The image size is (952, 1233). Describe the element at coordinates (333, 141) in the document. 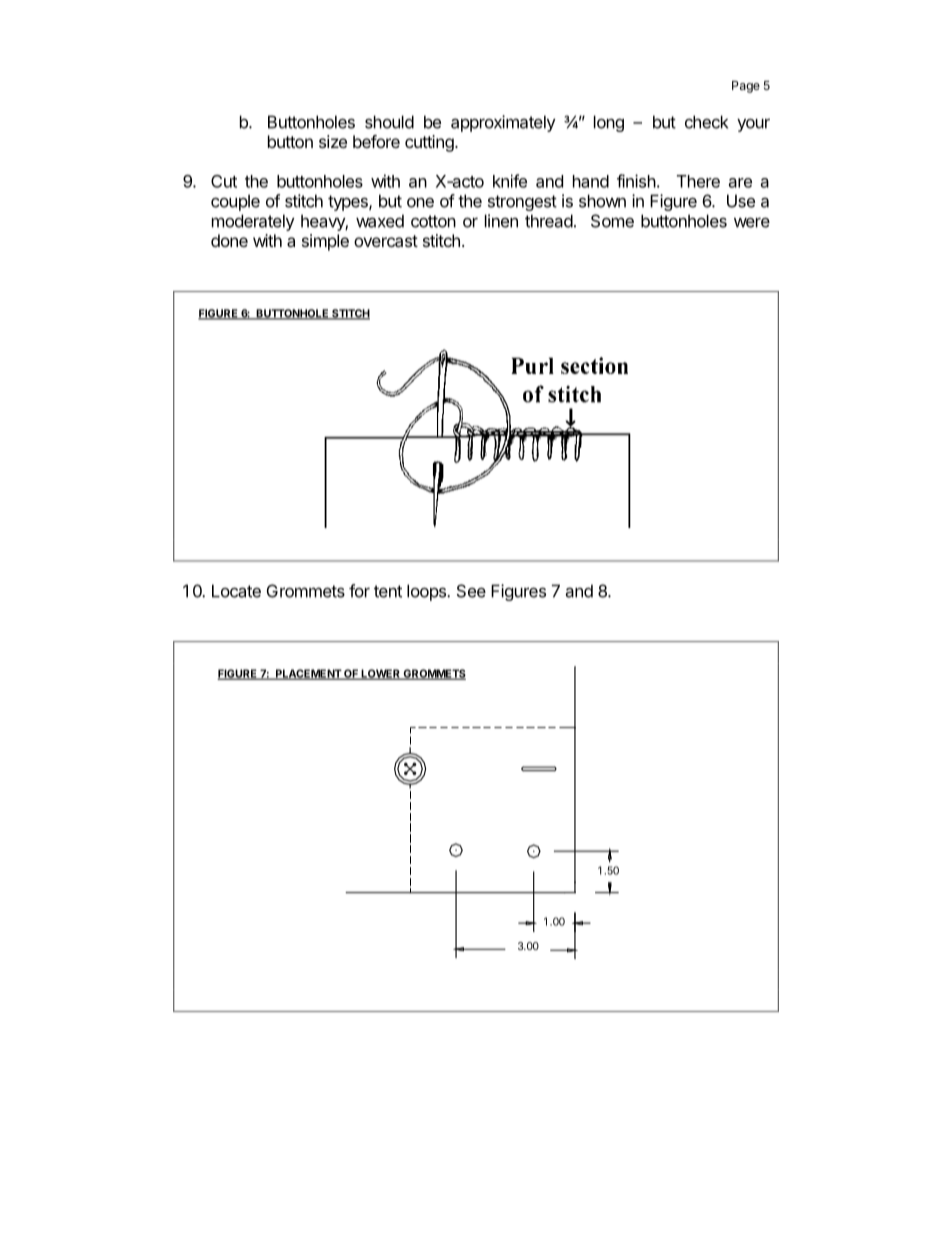

I see `size` at that location.
